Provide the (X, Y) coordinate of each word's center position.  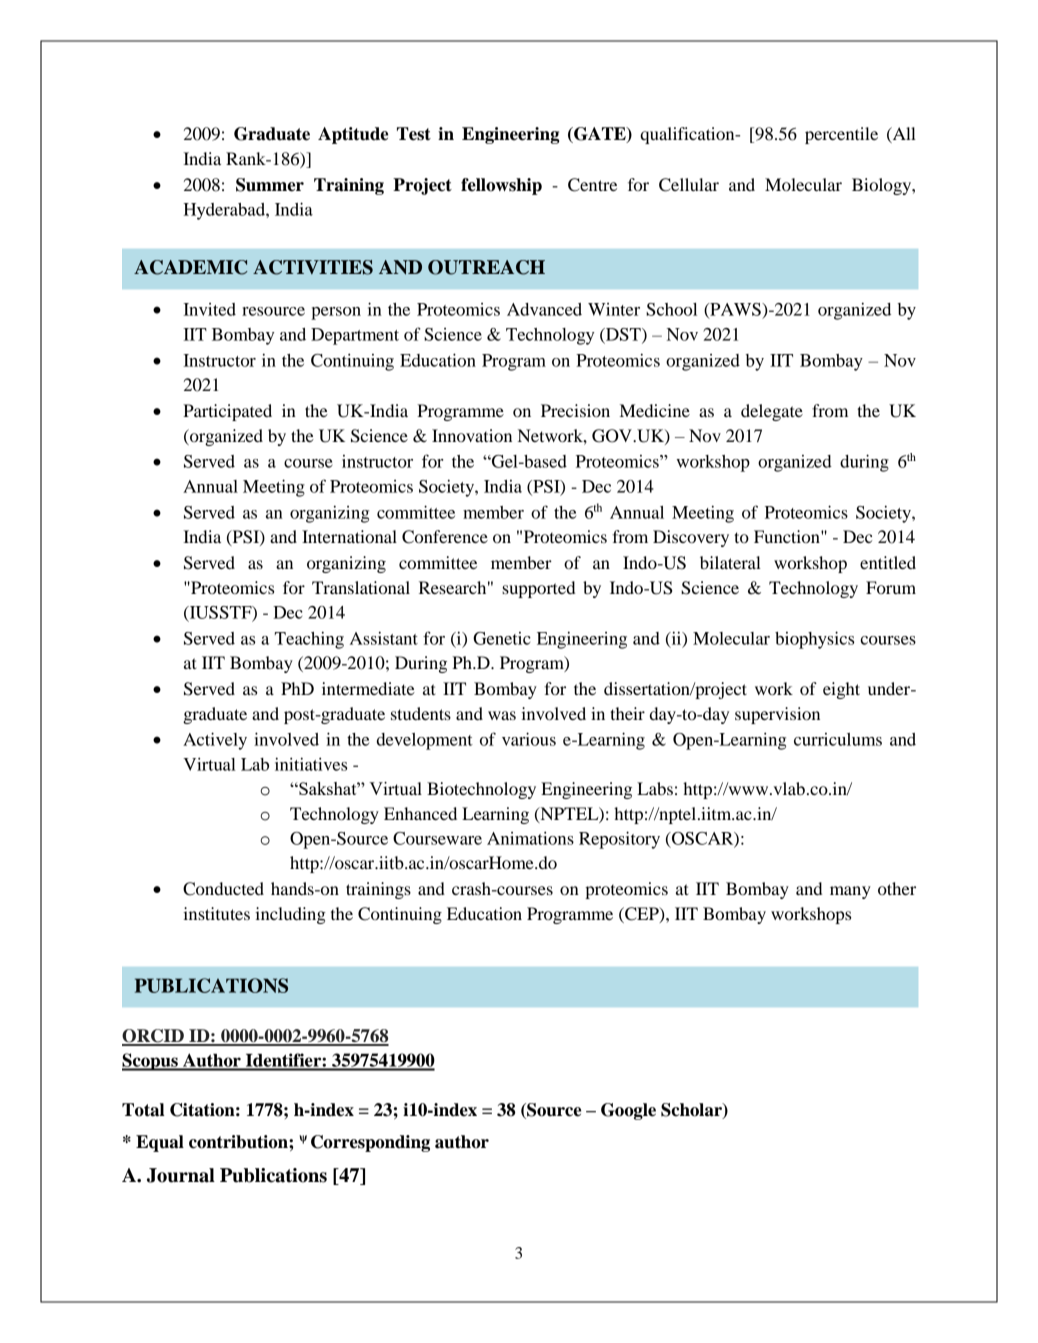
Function (788, 536)
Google (628, 1111)
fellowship (501, 186)
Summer (270, 185)
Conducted (223, 889)
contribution (239, 1142)
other (897, 888)
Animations (530, 838)
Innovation (472, 435)
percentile (841, 135)
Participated (227, 412)
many (850, 892)
